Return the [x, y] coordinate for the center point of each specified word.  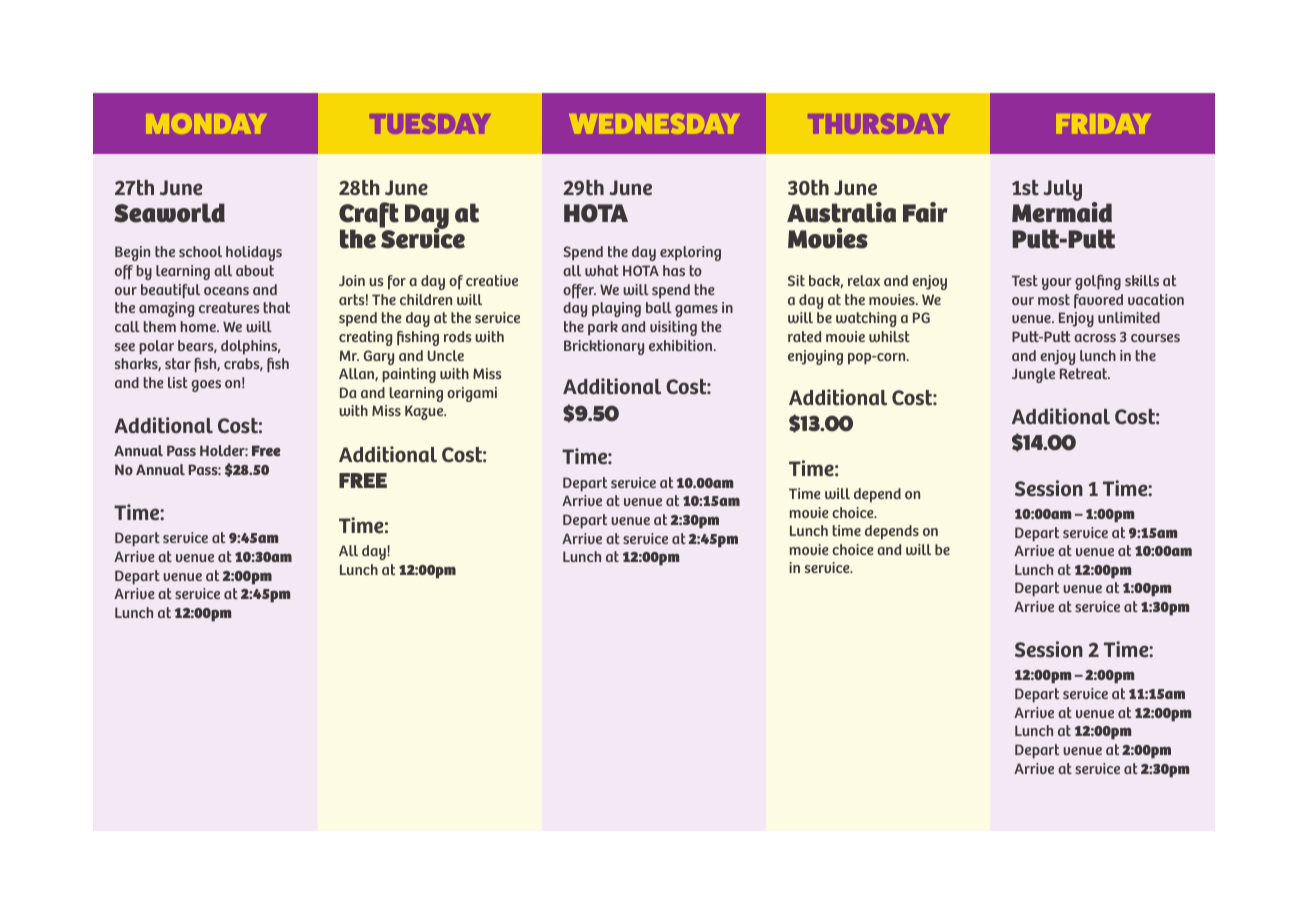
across [1095, 338]
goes [206, 386]
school [200, 251]
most [1054, 299]
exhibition [682, 345]
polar [156, 347]
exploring [690, 253]
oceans [226, 291]
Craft [369, 216]
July [1062, 190]
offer [579, 291]
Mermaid [1062, 211]
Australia [841, 212]
